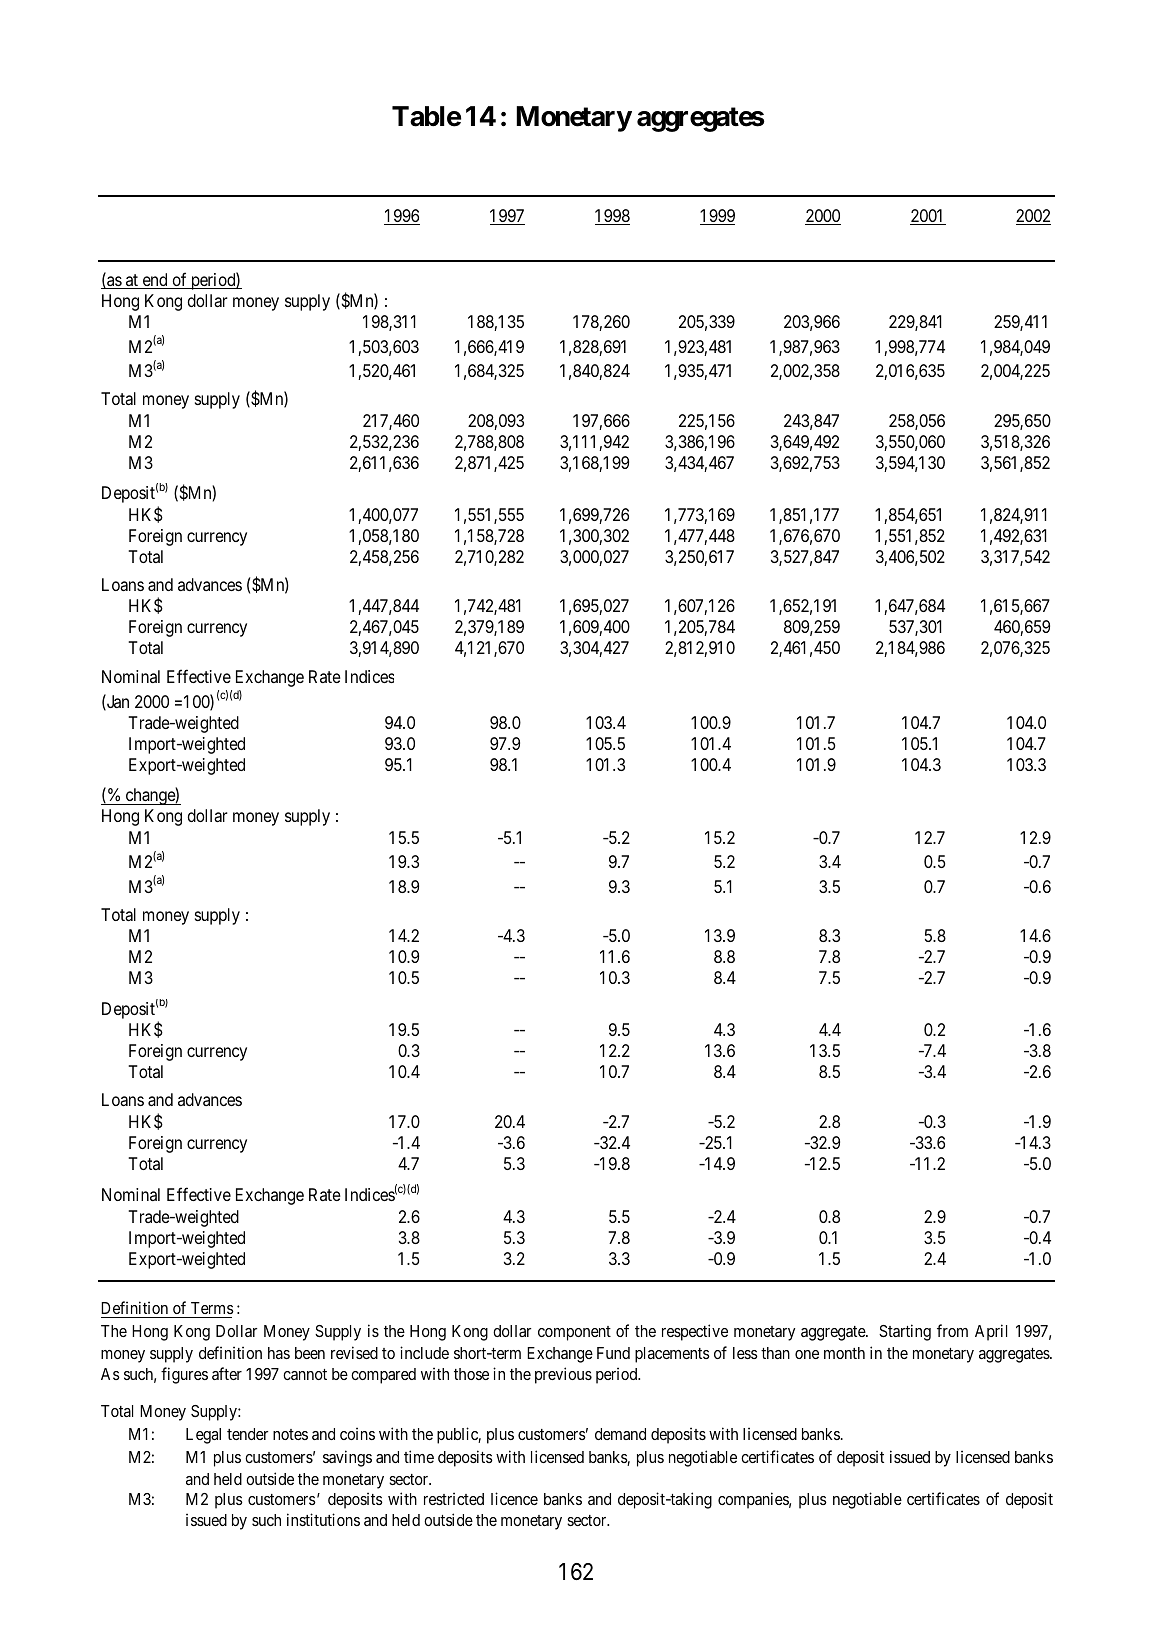 The image size is (1154, 1633). Describe the element at coordinates (620, 1434) in the screenshot. I see `demand` at that location.
